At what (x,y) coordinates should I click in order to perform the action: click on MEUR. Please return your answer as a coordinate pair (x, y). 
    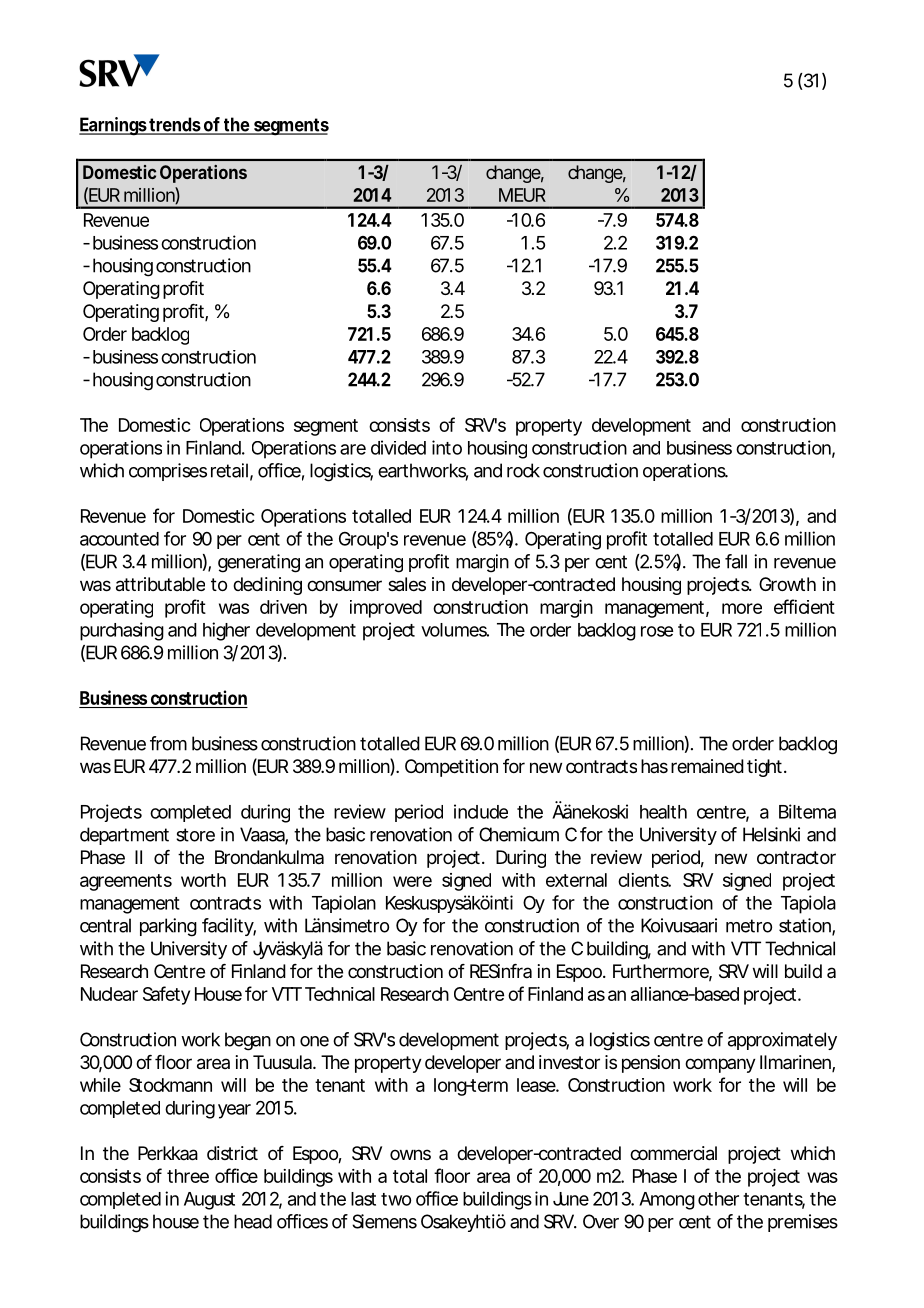
    Looking at the image, I should click on (522, 195).
